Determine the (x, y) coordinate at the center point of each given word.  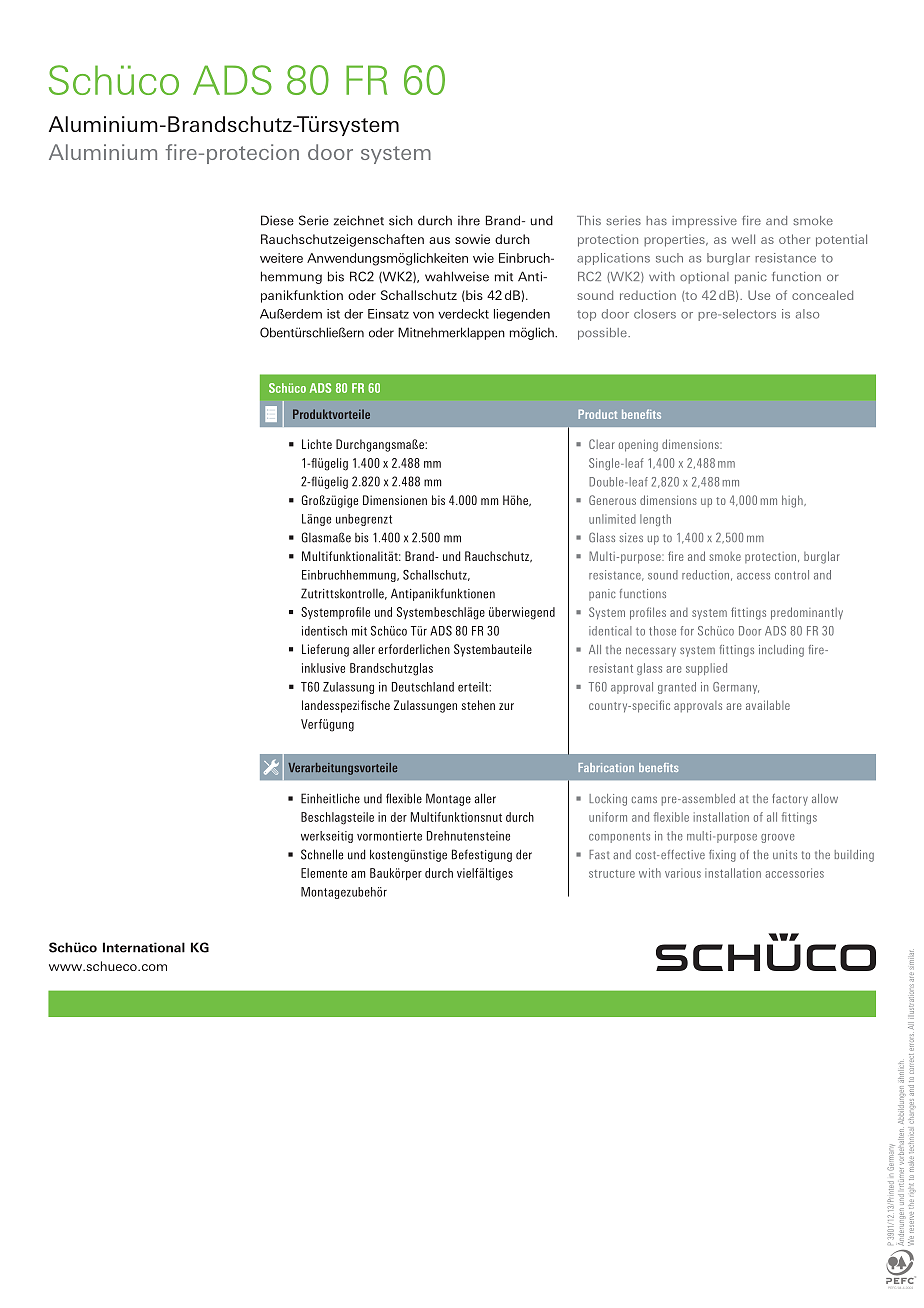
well (743, 239)
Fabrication (606, 767)
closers (655, 314)
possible (603, 334)
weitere (281, 258)
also (807, 314)
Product (597, 414)
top (586, 315)
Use (759, 295)
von (423, 315)
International (144, 947)
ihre (469, 220)
